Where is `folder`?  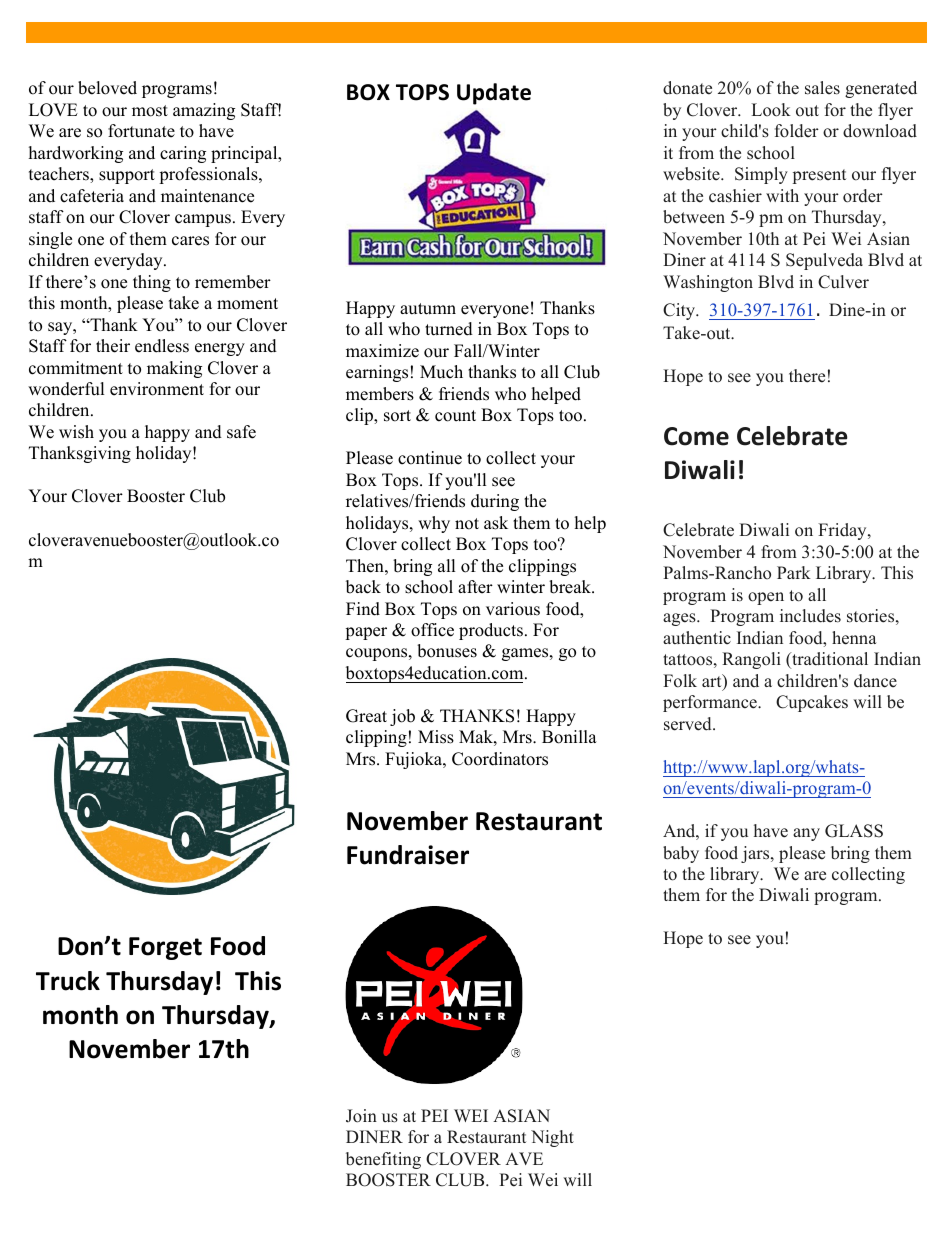 folder is located at coordinates (797, 131).
